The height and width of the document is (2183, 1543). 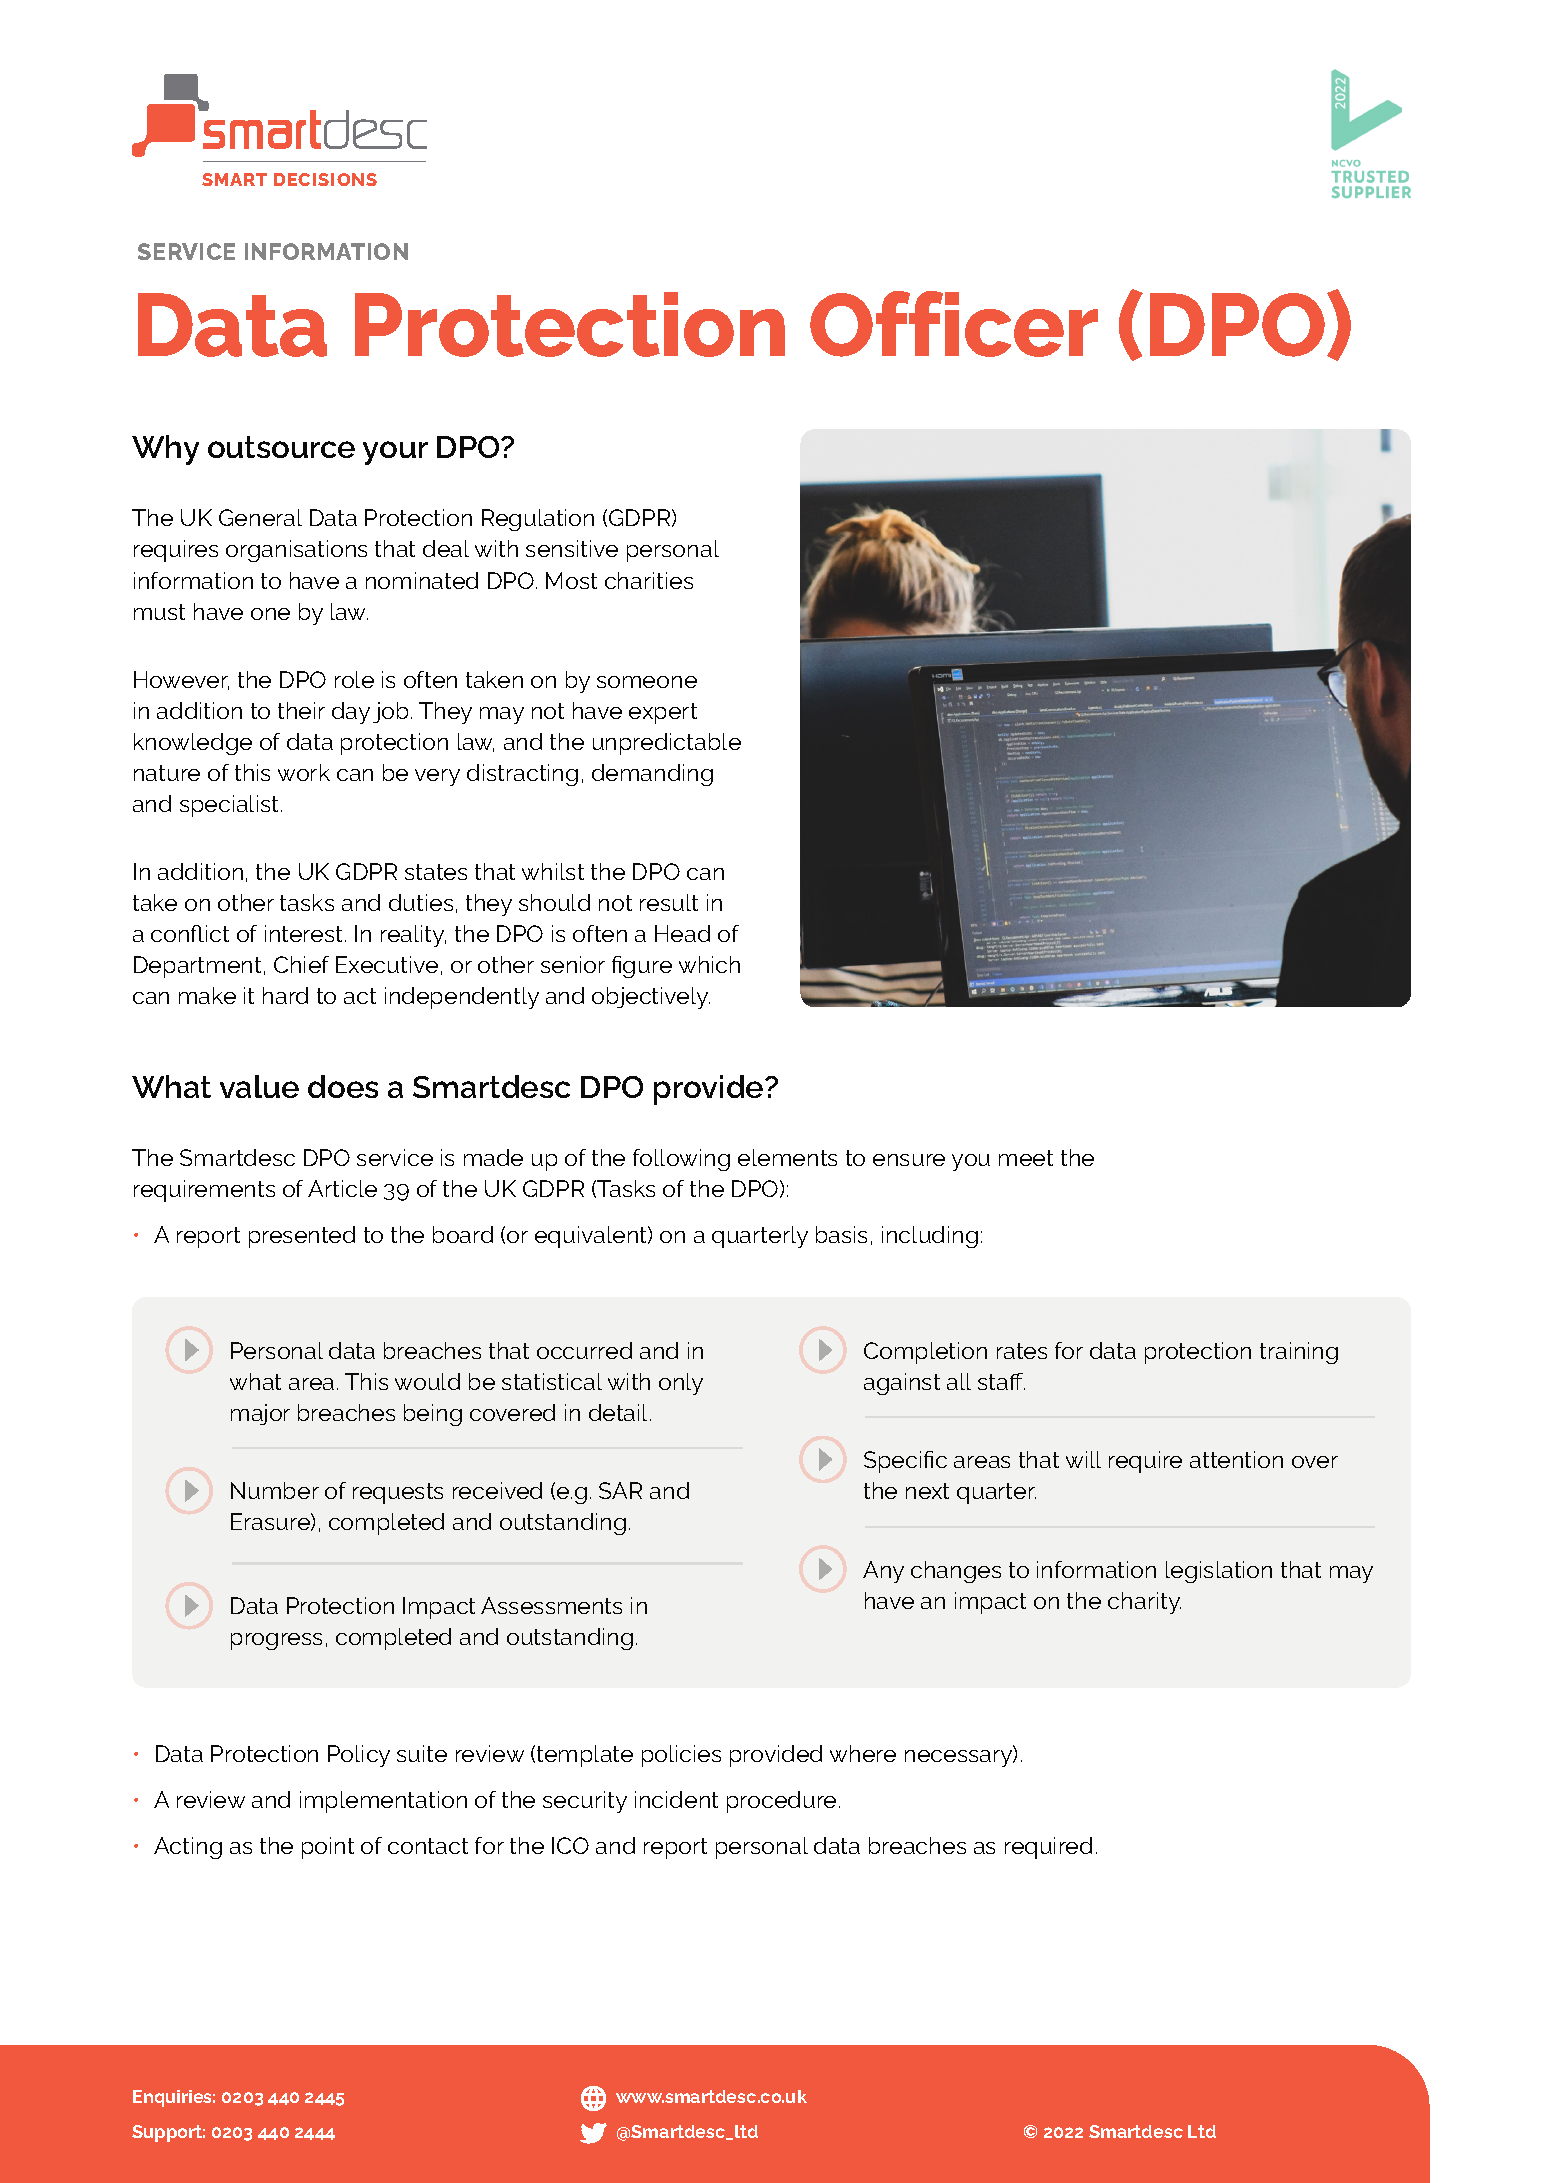 What do you see at coordinates (841, 1234) in the document?
I see `basis` at bounding box center [841, 1234].
